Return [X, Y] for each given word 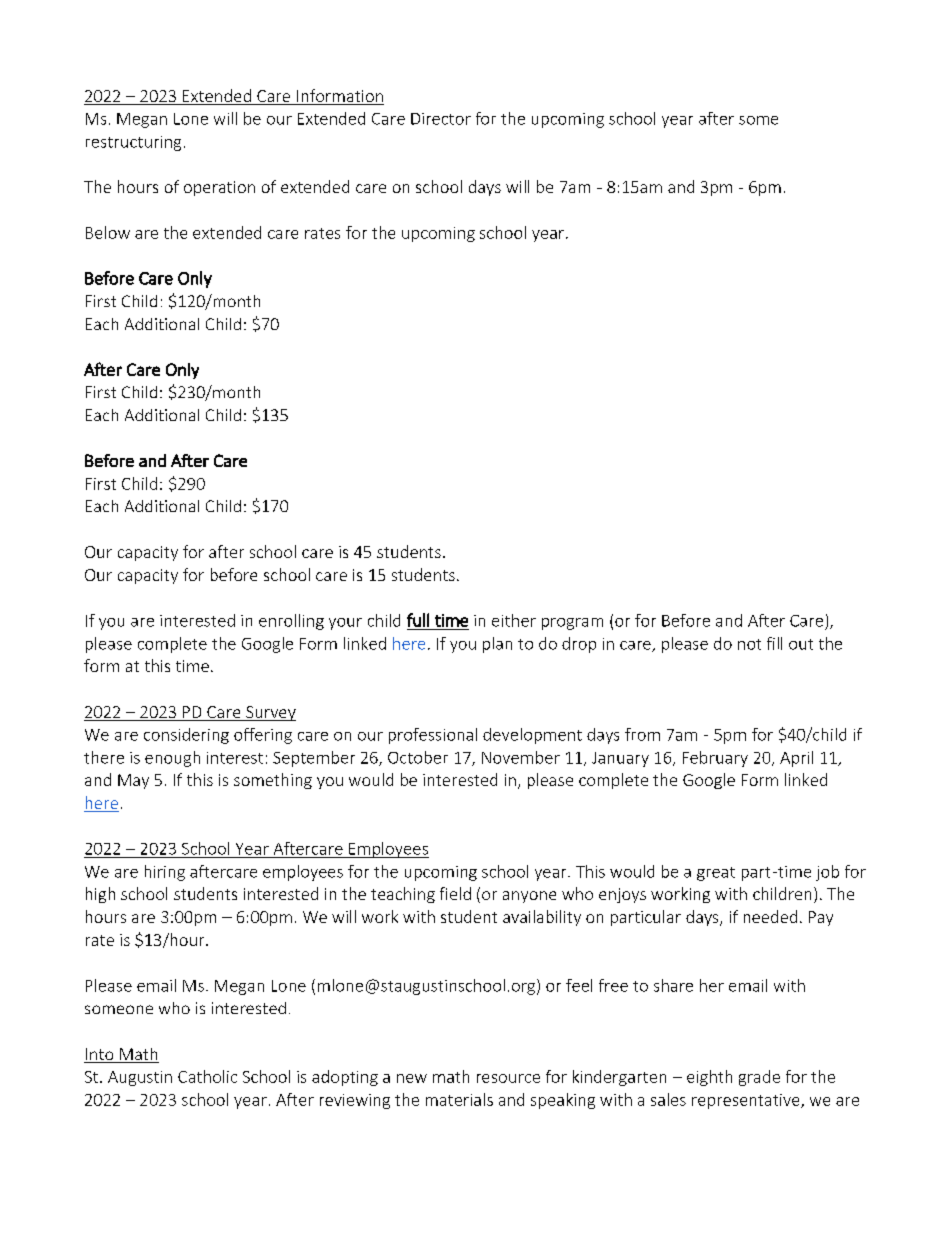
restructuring [133, 143]
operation [219, 188]
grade [759, 1078]
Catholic [207, 1076]
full [418, 620]
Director [441, 119]
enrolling [291, 622]
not [749, 644]
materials [459, 1099]
